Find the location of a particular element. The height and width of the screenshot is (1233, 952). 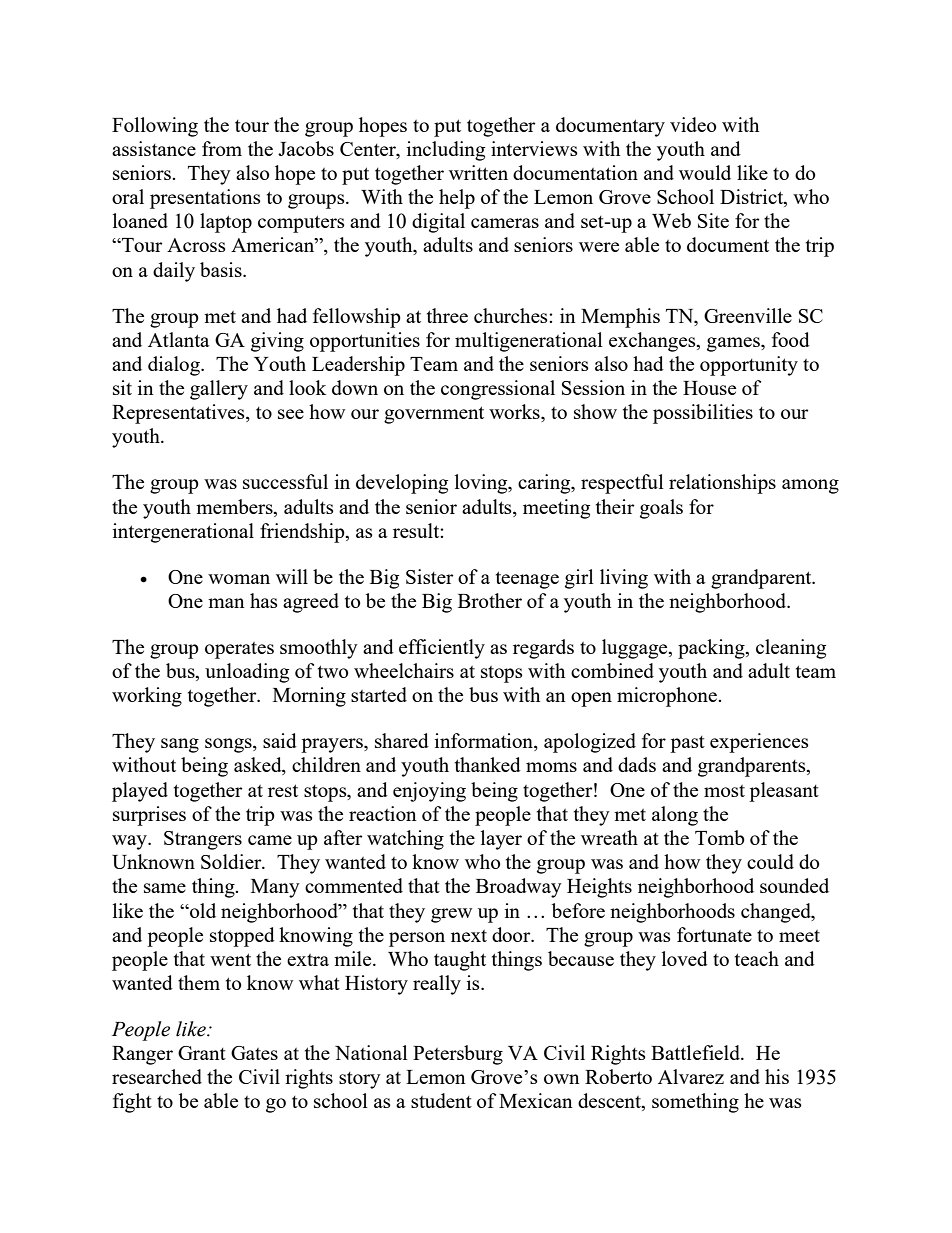

members is located at coordinates (235, 506).
